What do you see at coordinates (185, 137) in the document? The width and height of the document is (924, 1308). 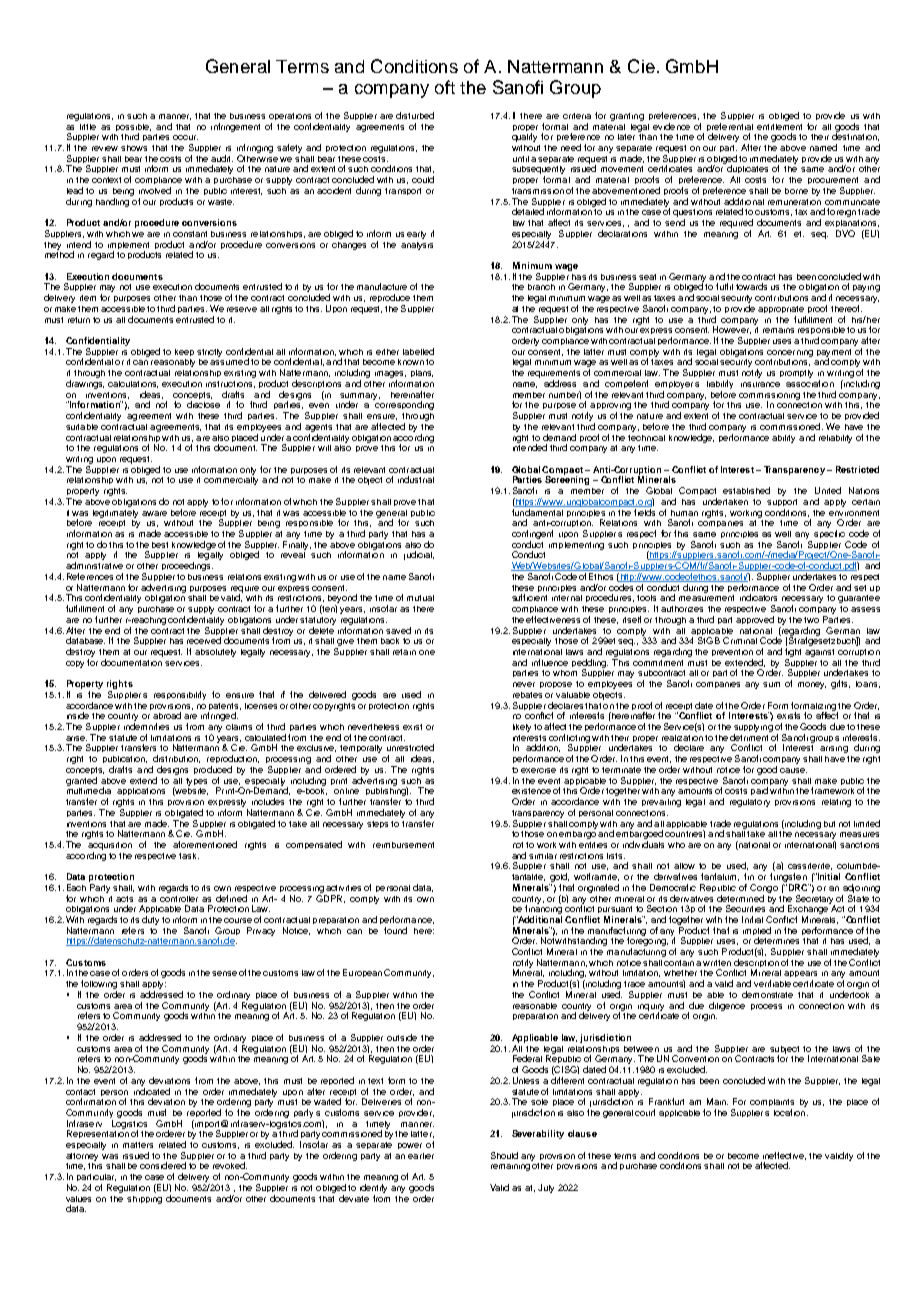 I see `occur` at bounding box center [185, 137].
